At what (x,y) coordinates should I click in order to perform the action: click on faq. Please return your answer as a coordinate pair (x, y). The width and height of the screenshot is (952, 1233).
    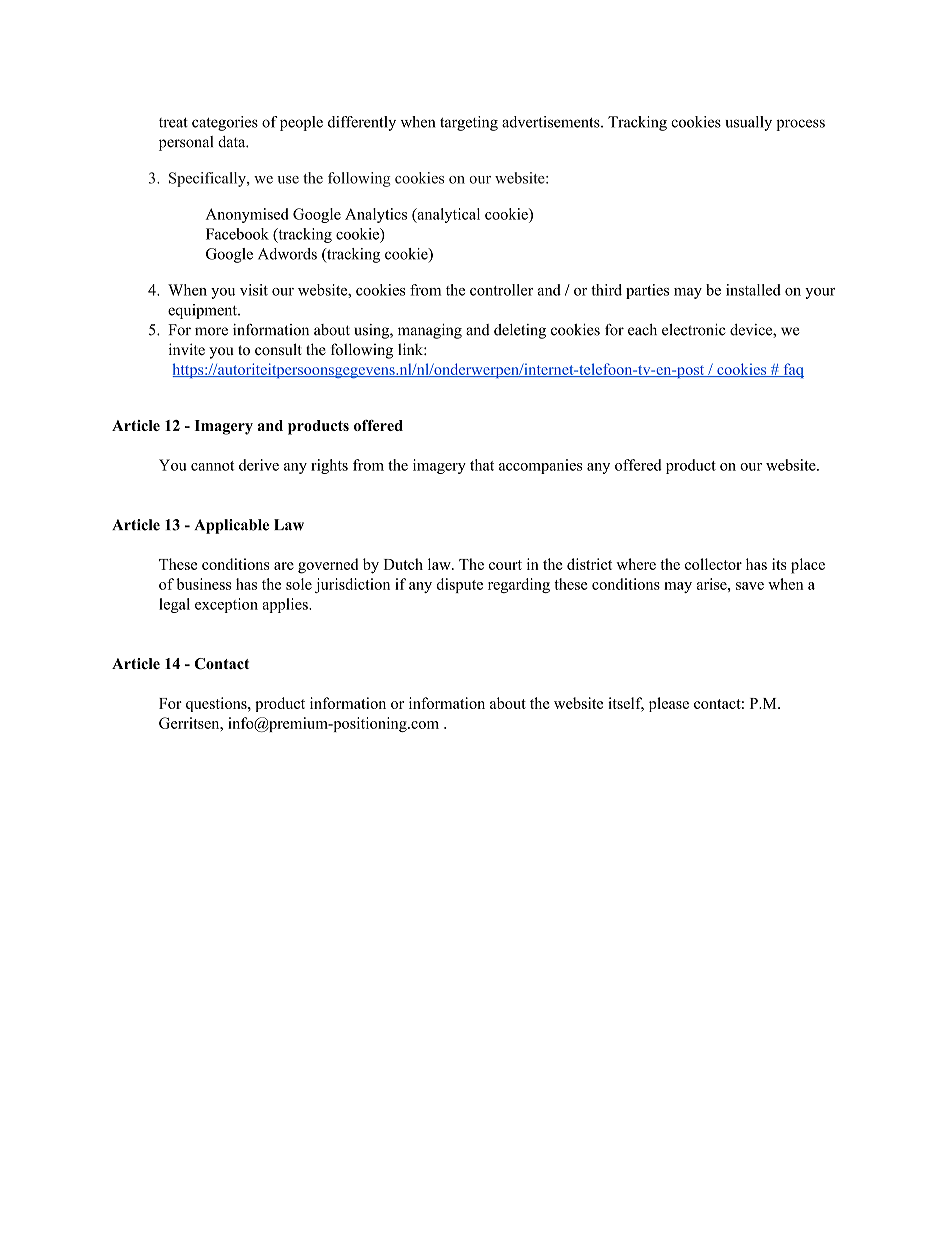
    Looking at the image, I should click on (792, 370).
